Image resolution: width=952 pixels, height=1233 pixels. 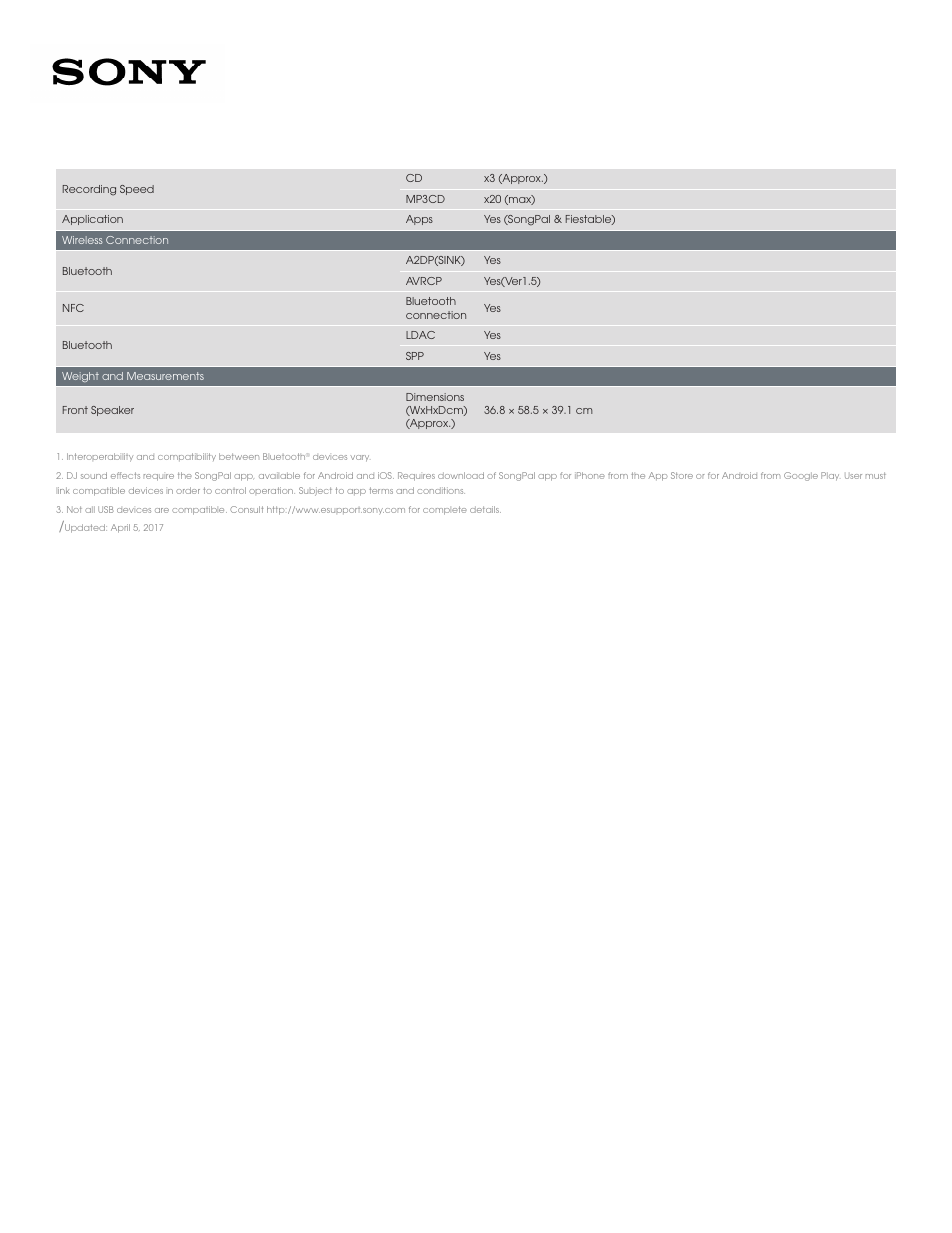 I want to click on Speed, so click(x=137, y=190).
